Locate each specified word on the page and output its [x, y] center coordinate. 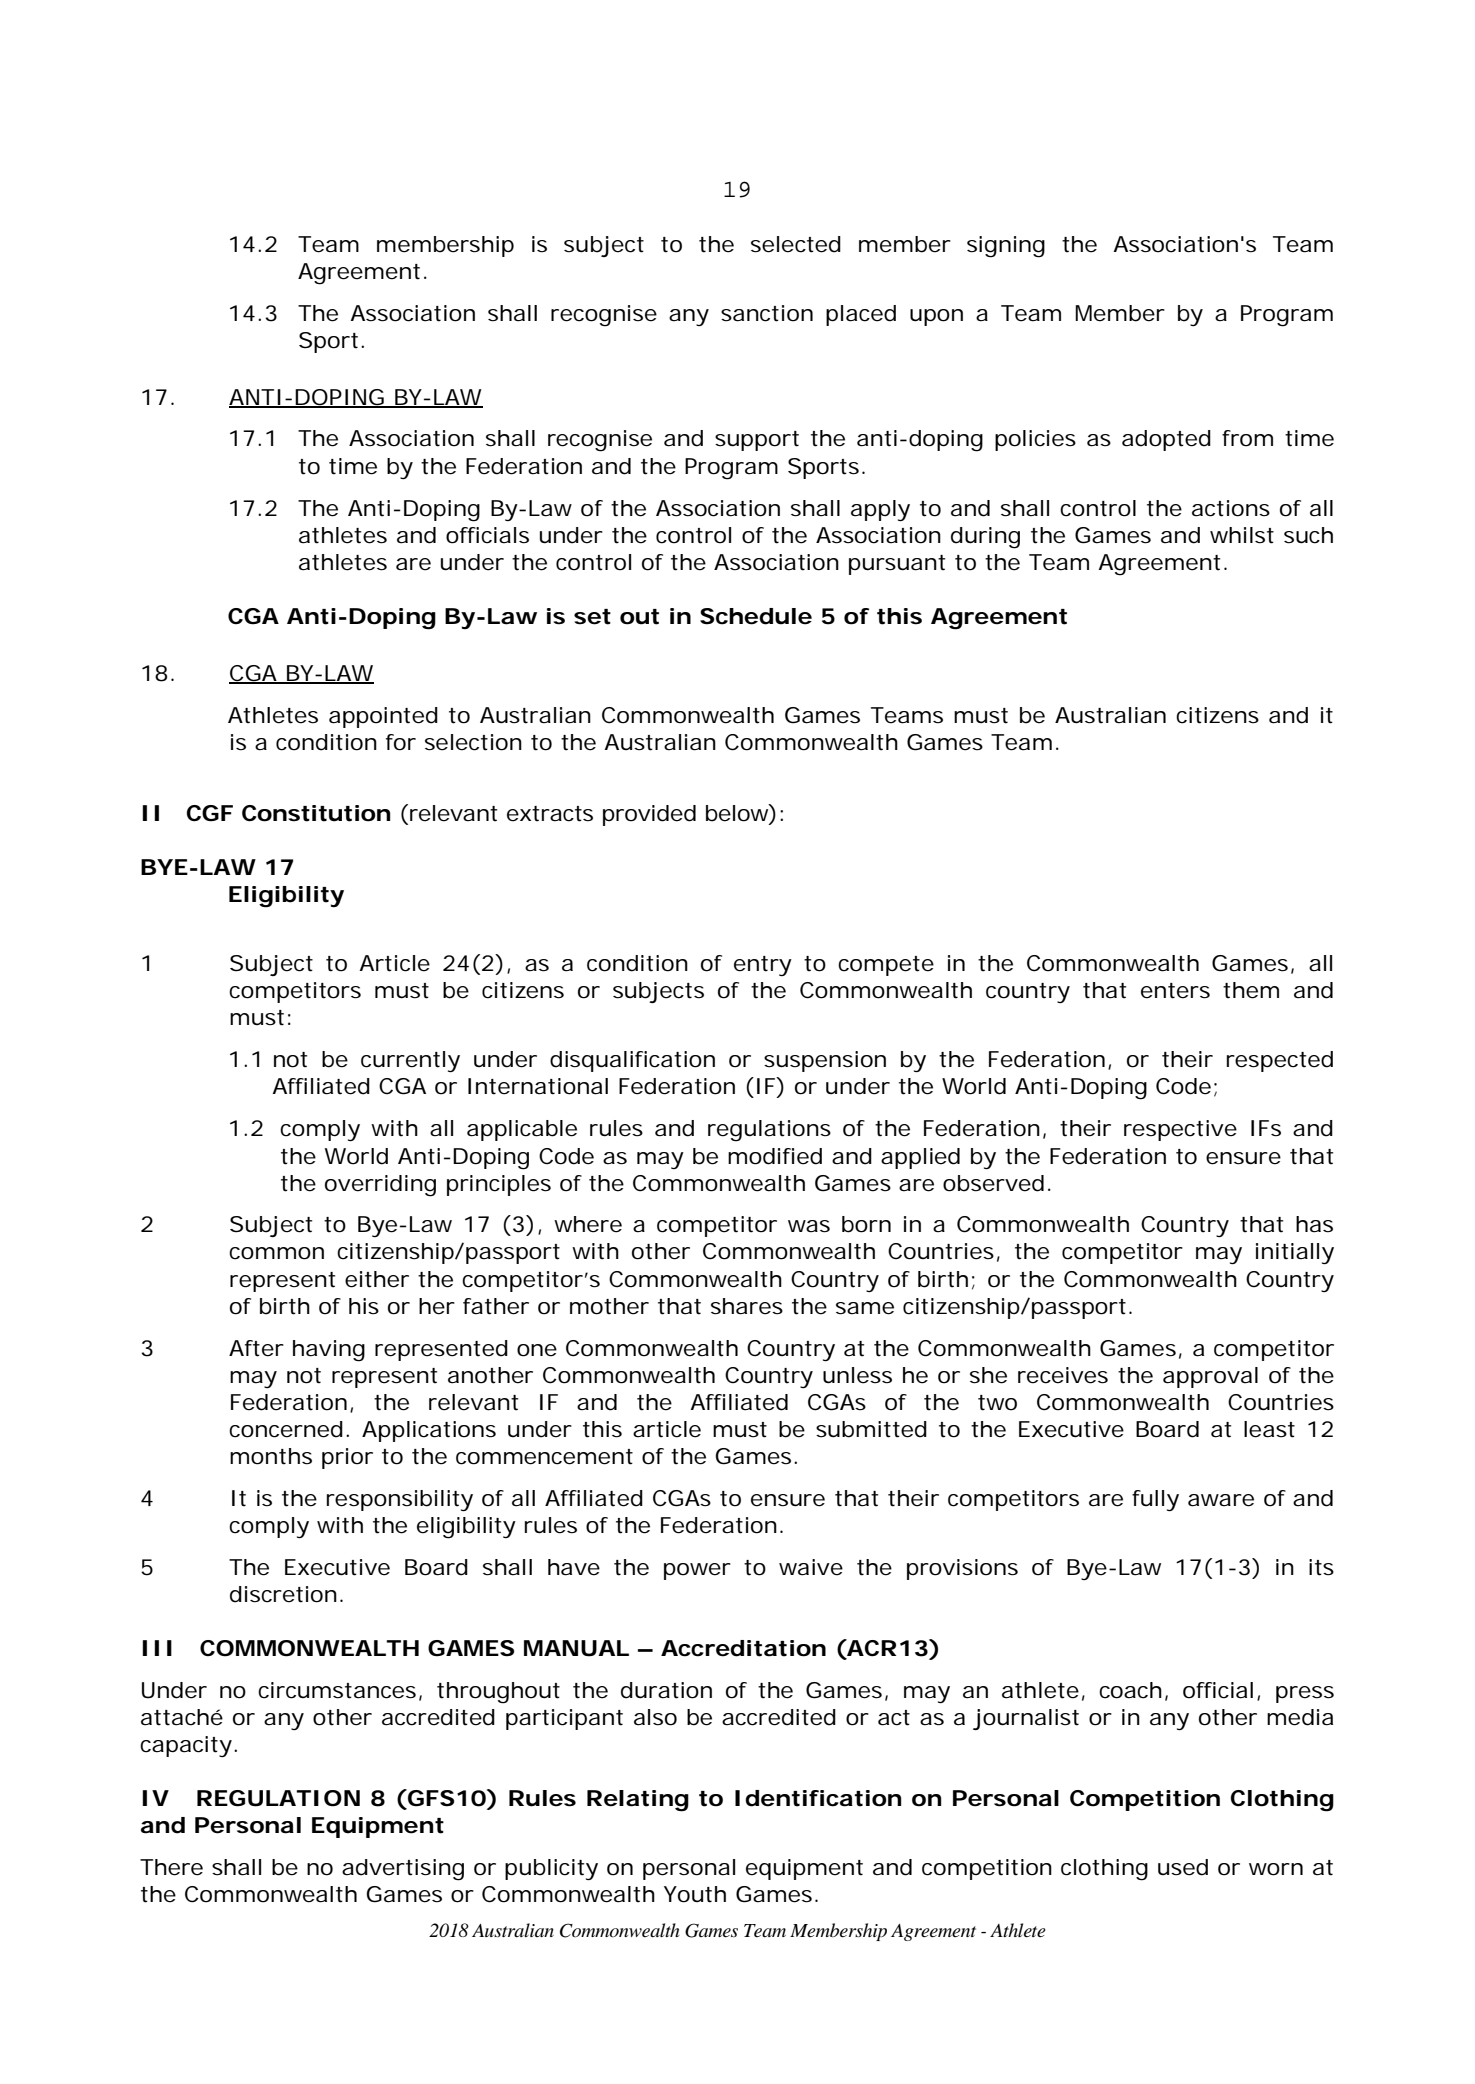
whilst [1242, 535]
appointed [383, 717]
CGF [210, 813]
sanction [767, 313]
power [697, 1571]
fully [1155, 1500]
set [592, 617]
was [809, 1226]
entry [763, 966]
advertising [403, 1870]
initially [1295, 1253]
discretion [283, 1594]
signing [1006, 247]
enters [1175, 991]
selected [796, 244]
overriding [380, 1186]
